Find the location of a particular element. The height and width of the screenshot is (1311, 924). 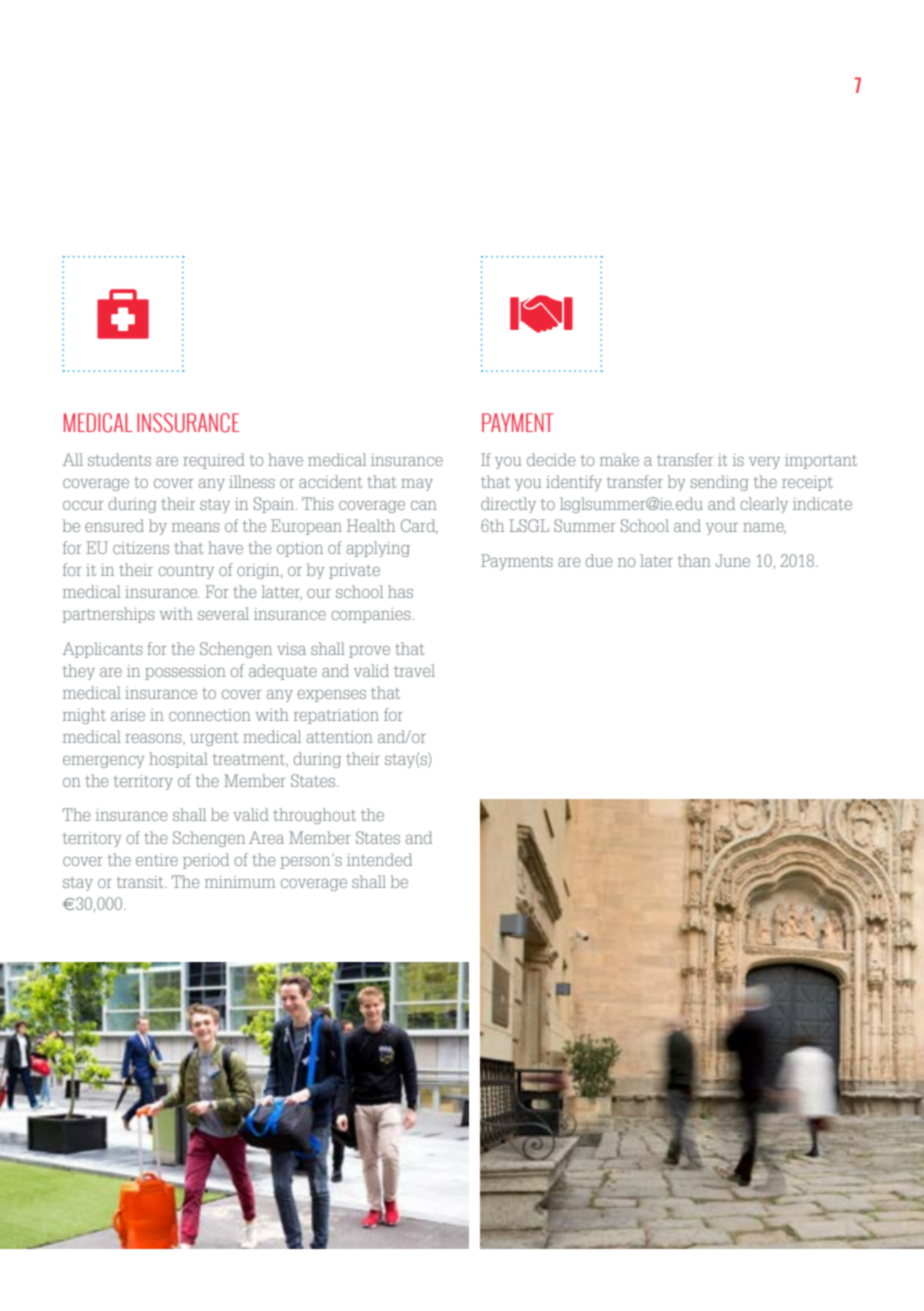

entire is located at coordinates (157, 860).
